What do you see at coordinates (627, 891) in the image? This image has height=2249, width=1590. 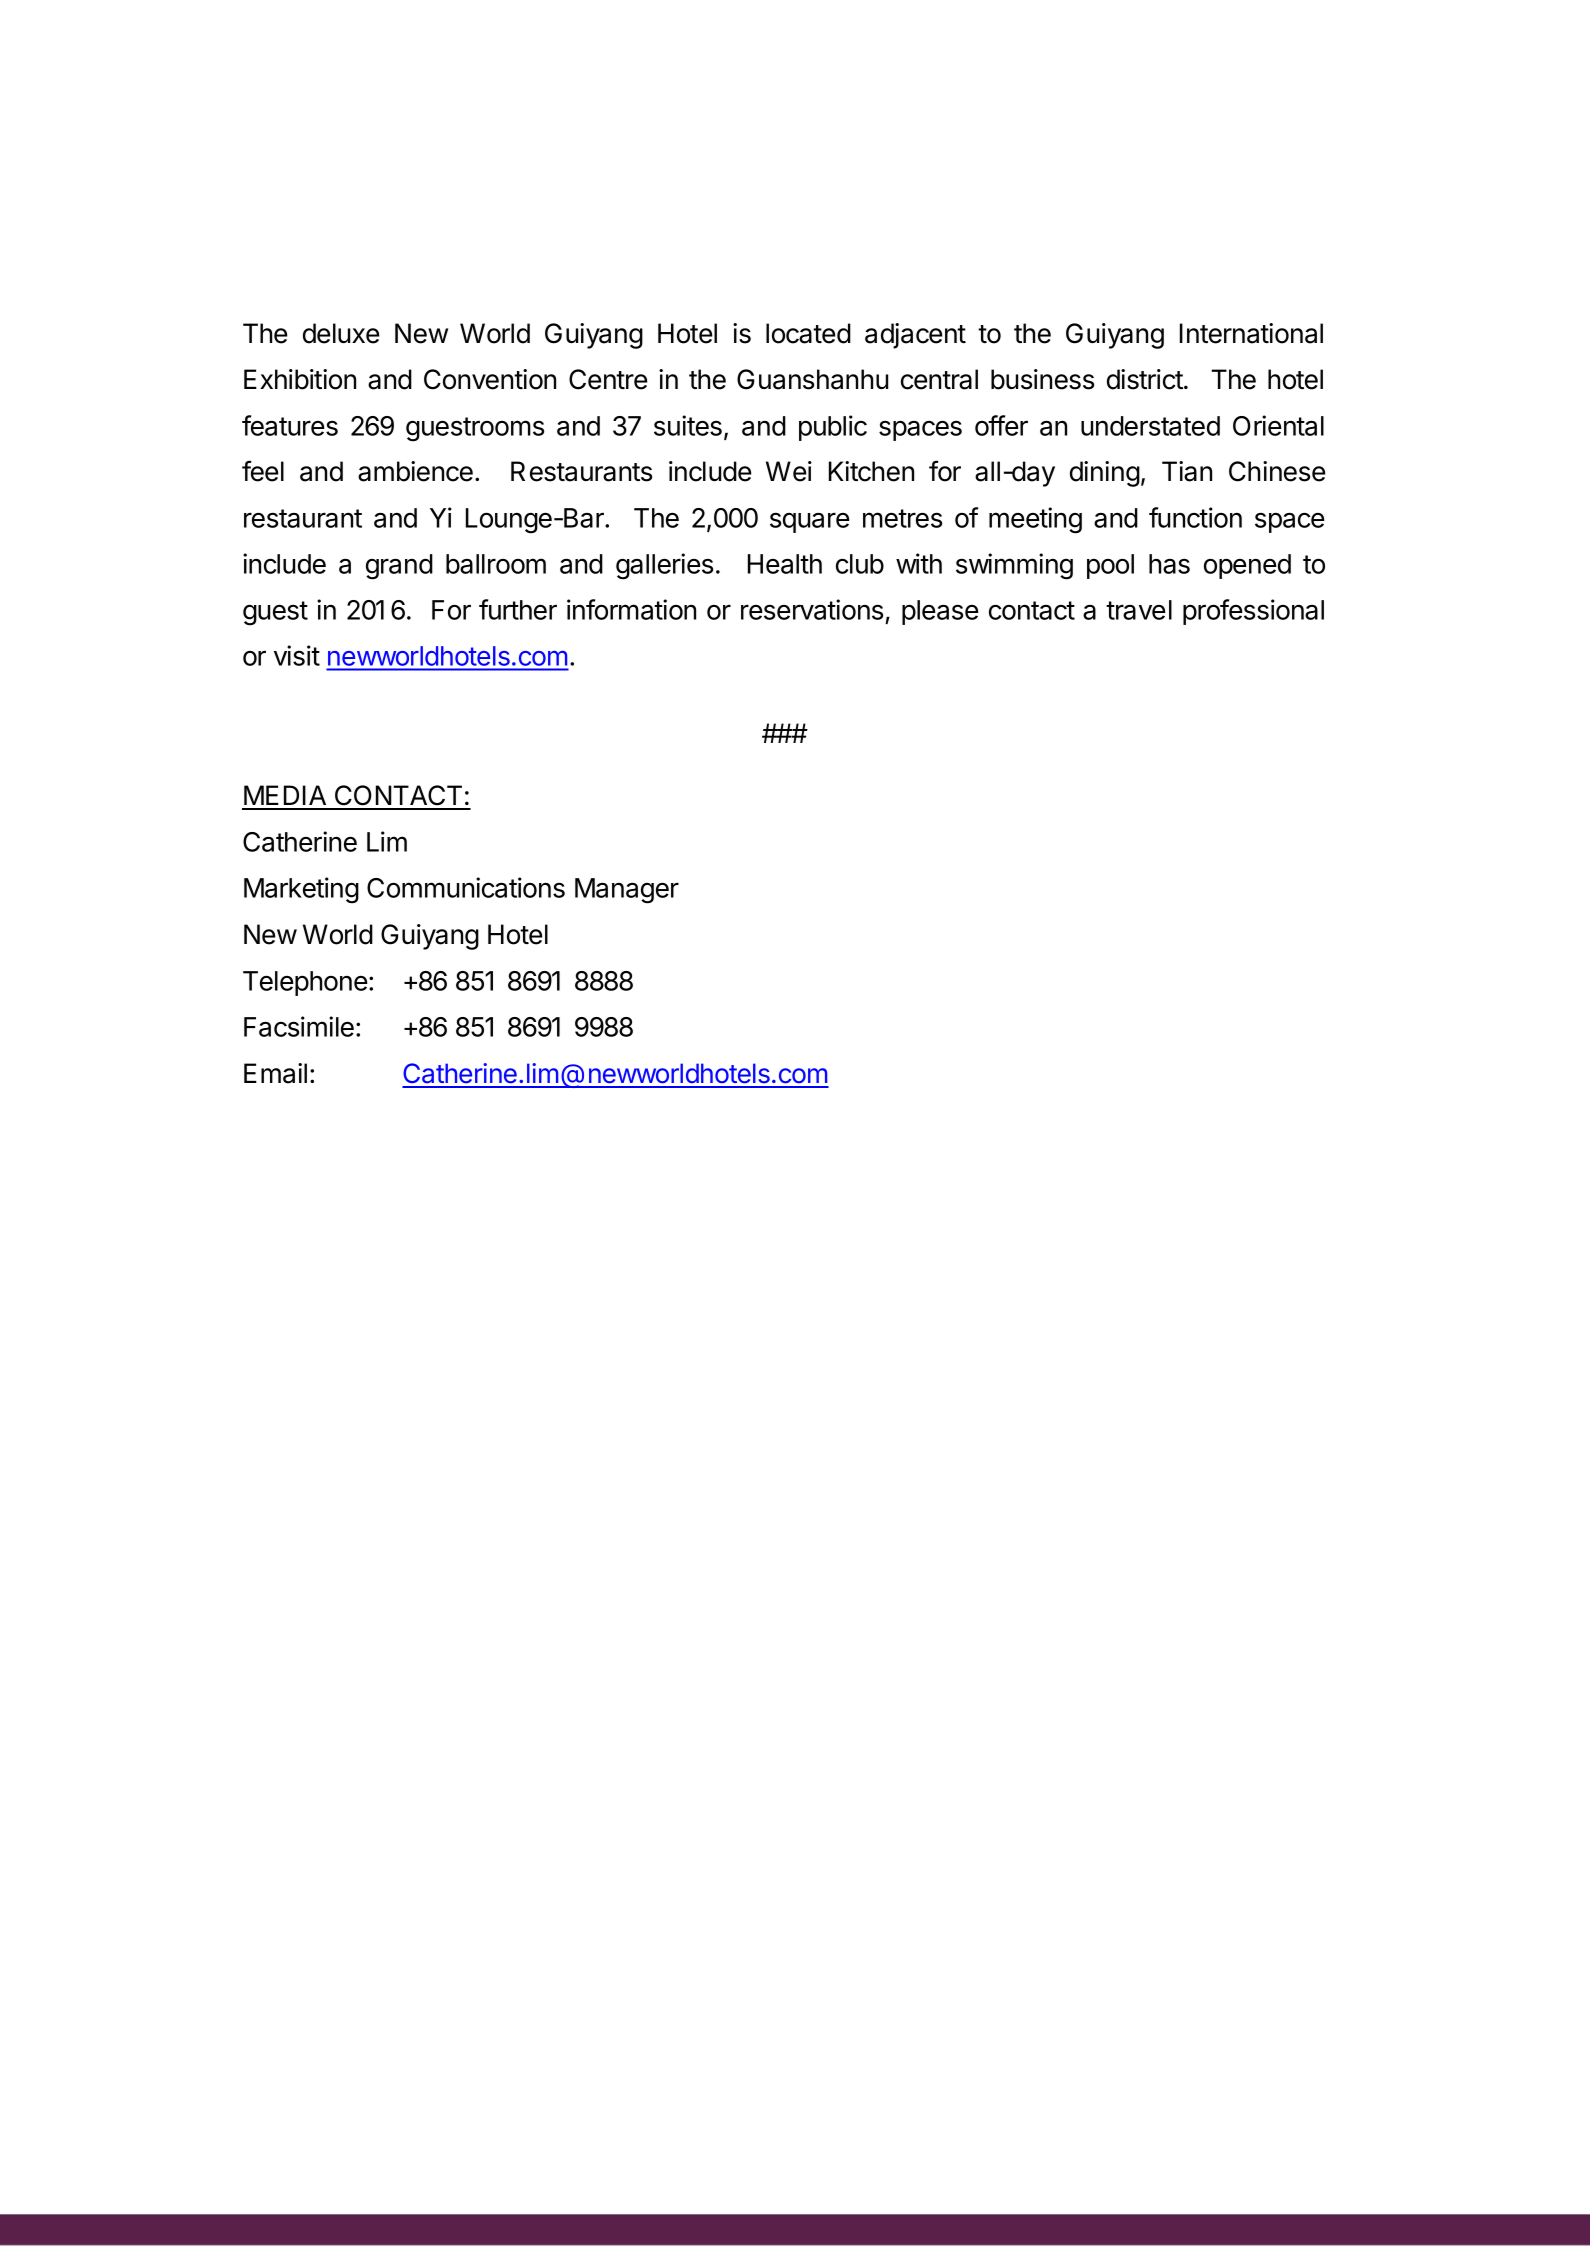 I see `Manager` at bounding box center [627, 891].
